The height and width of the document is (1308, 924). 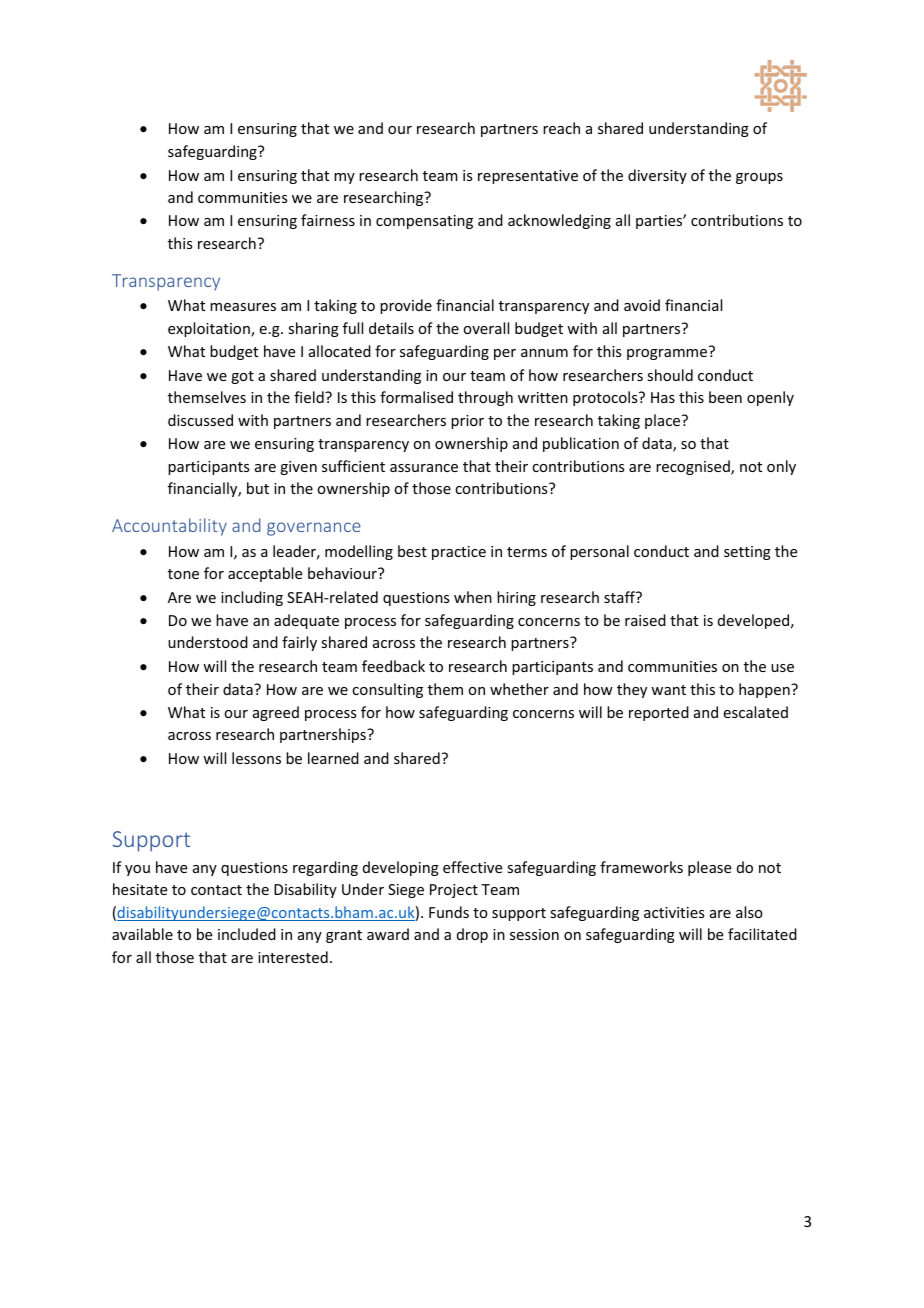 I want to click on Accountability, so click(x=169, y=527).
